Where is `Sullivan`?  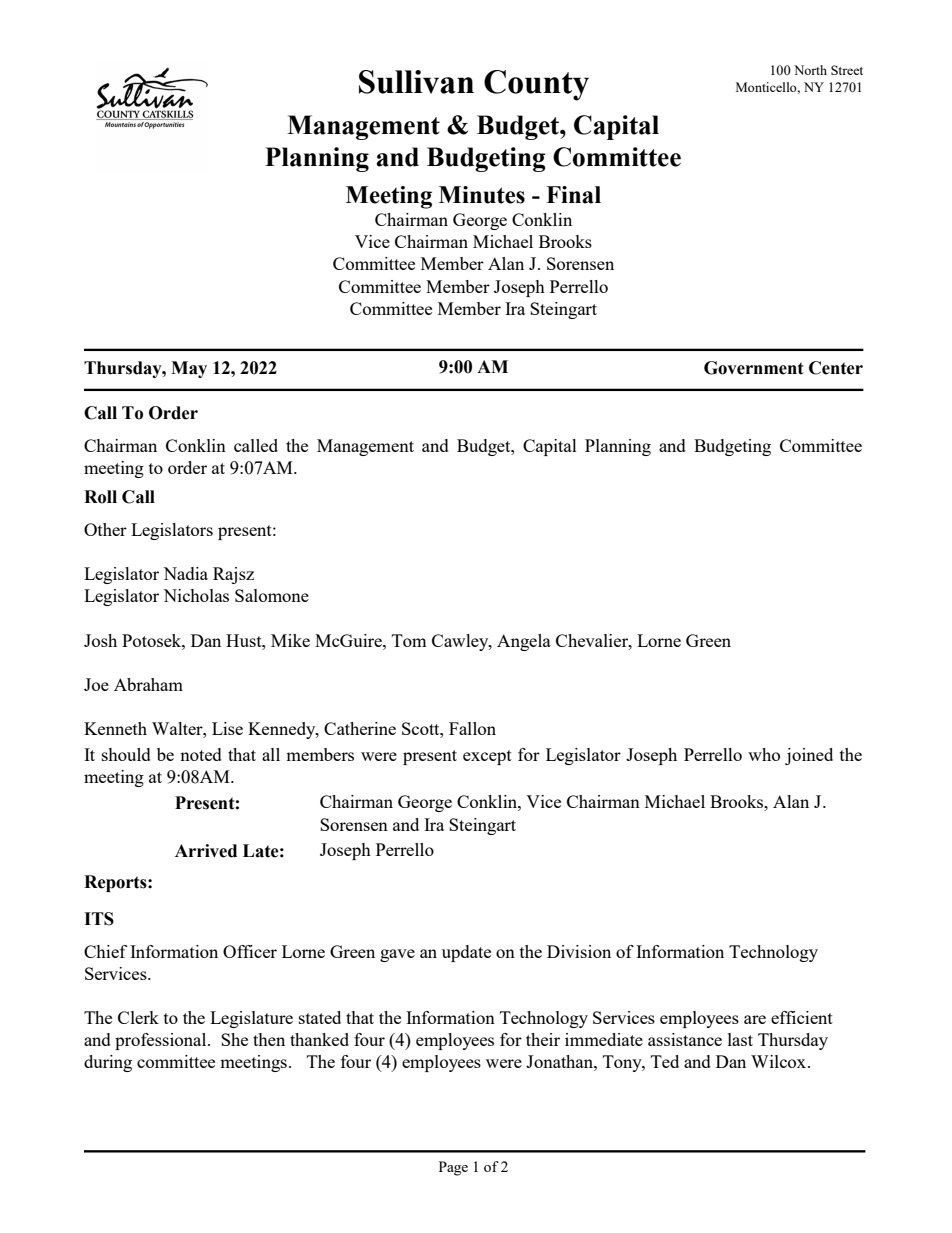
Sullivan is located at coordinates (416, 82).
